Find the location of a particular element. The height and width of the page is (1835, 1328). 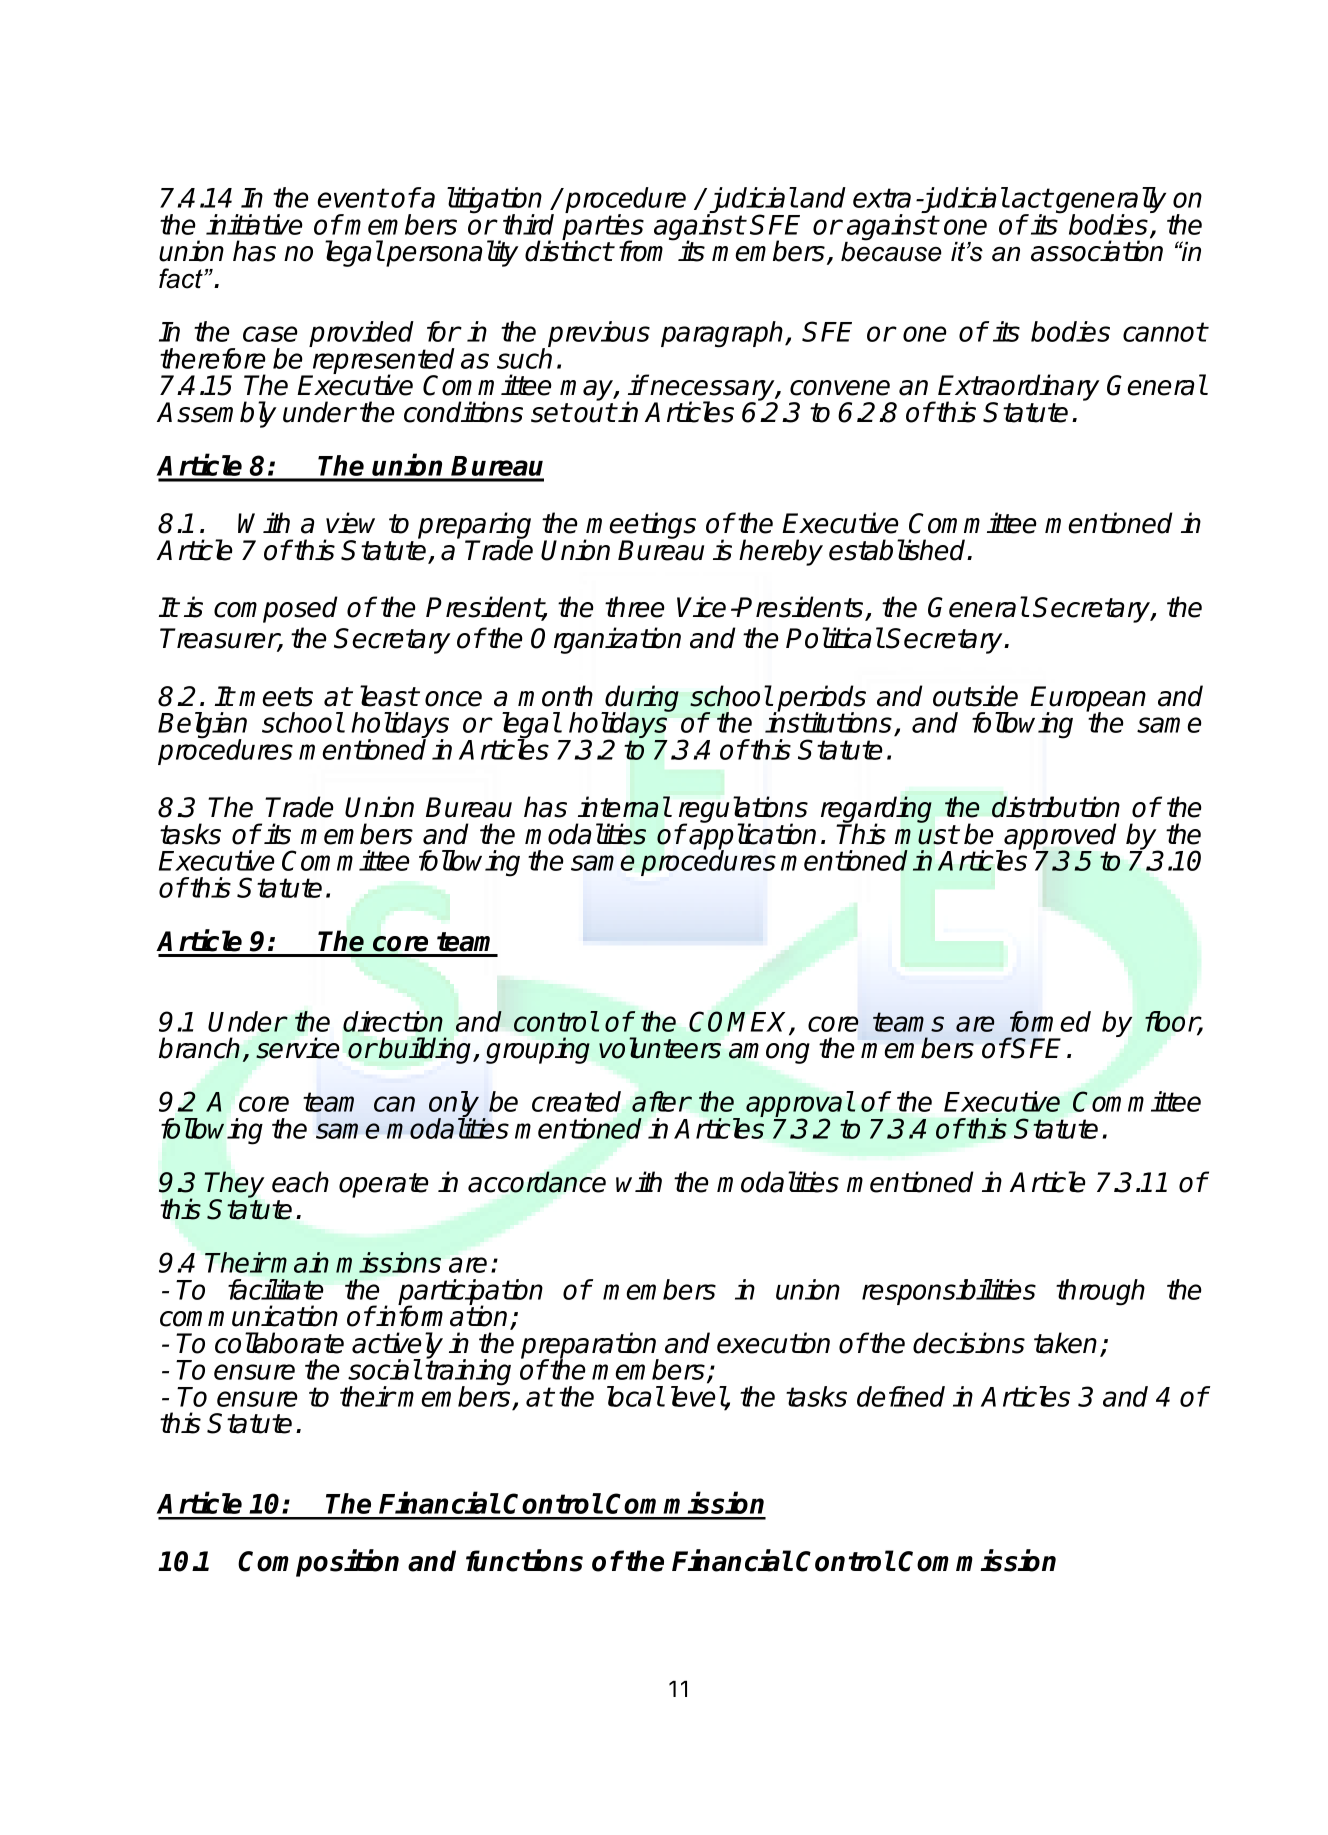

formed is located at coordinates (1050, 1021).
